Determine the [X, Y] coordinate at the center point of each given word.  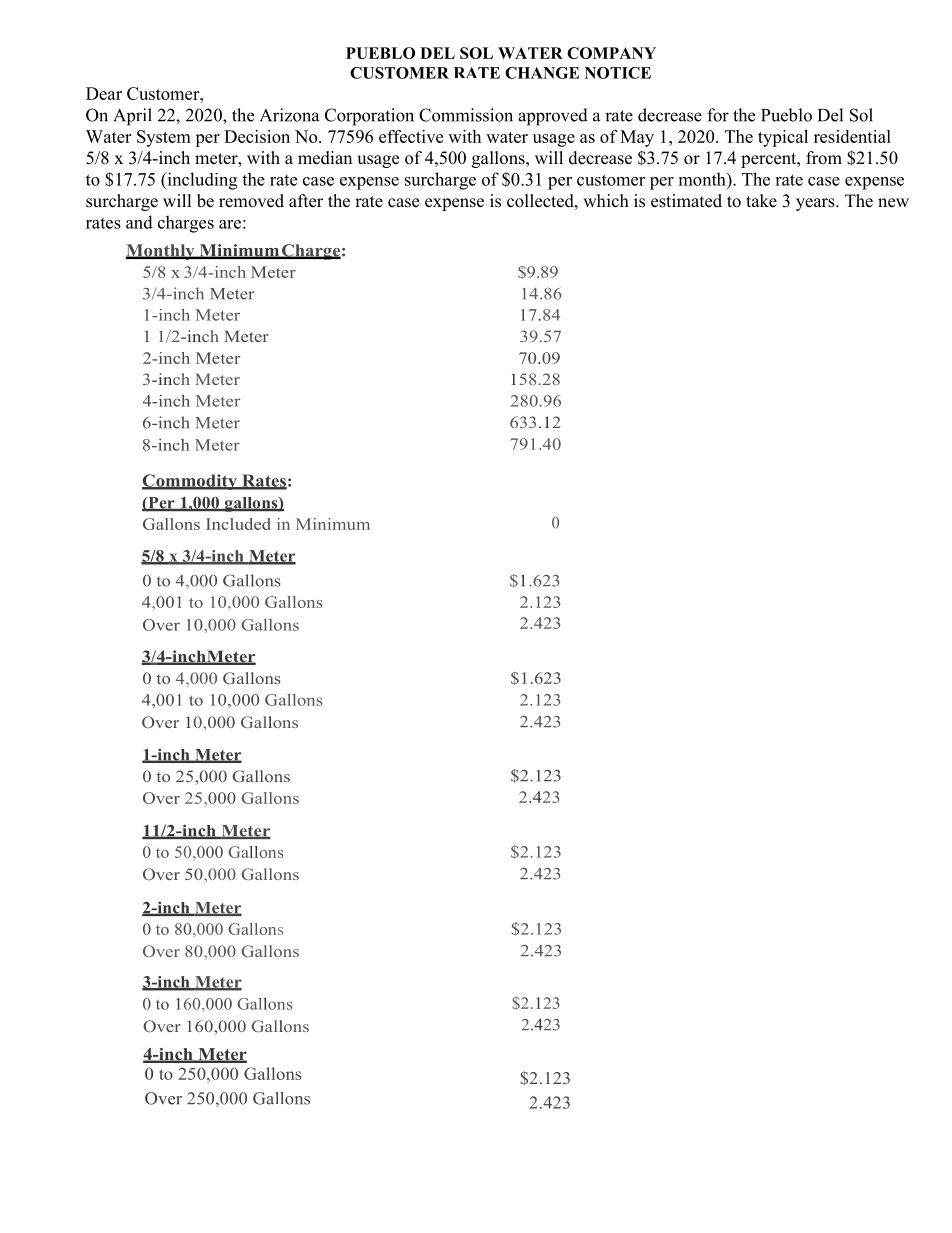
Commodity [190, 482]
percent [770, 160]
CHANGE [542, 73]
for [718, 115]
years [816, 204]
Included [238, 524]
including [201, 181]
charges [186, 224]
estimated [686, 201]
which [606, 201]
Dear [104, 93]
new [893, 203]
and [139, 222]
